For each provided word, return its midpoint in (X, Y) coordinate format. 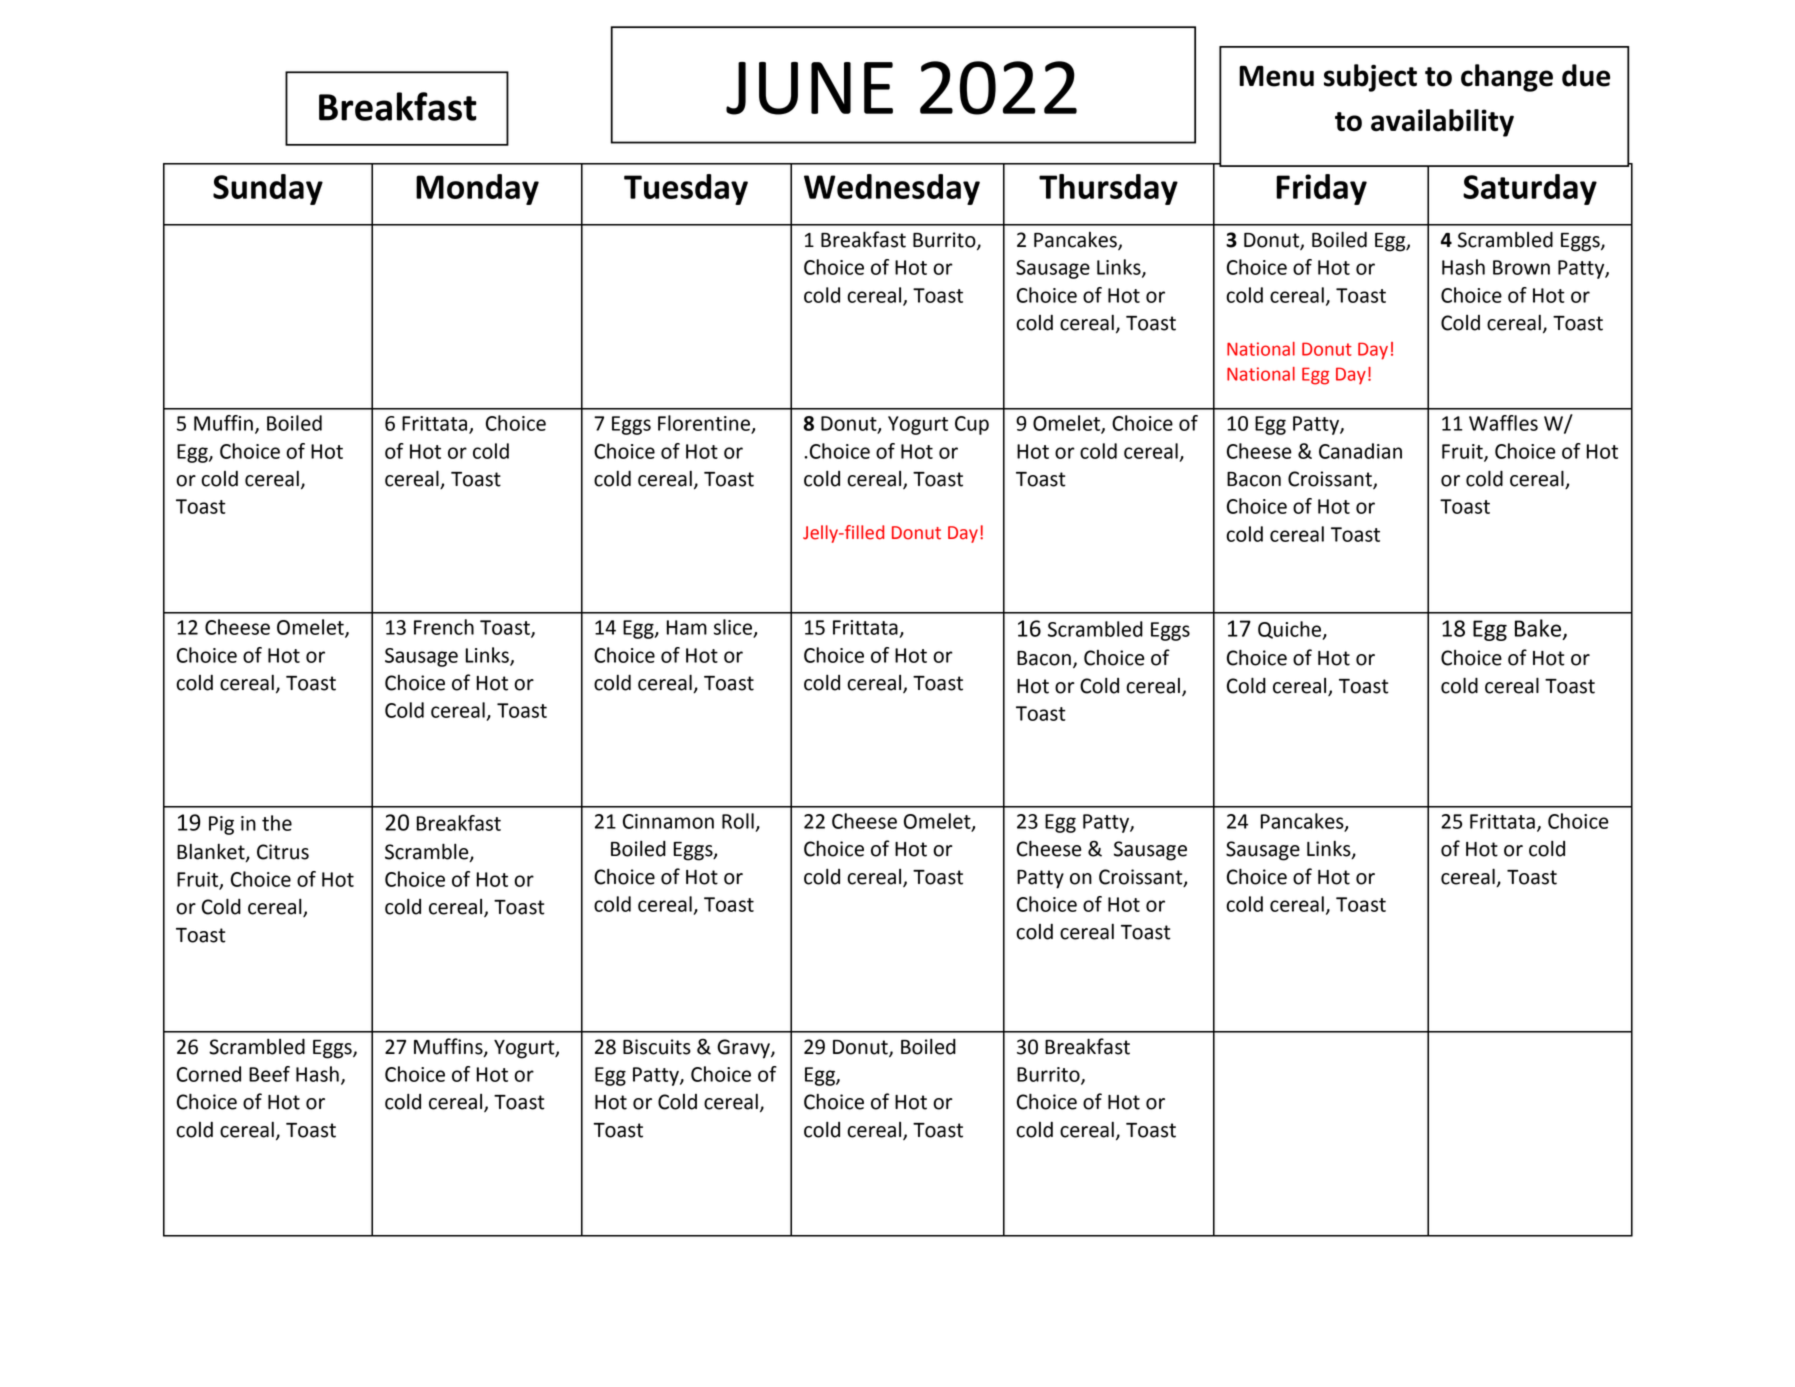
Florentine (705, 424)
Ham (687, 627)
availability (1442, 123)
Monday (477, 189)
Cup (972, 425)
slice (734, 628)
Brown (1521, 267)
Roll (738, 821)
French (444, 627)
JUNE (809, 88)
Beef (269, 1074)
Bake (1539, 629)
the (277, 823)
